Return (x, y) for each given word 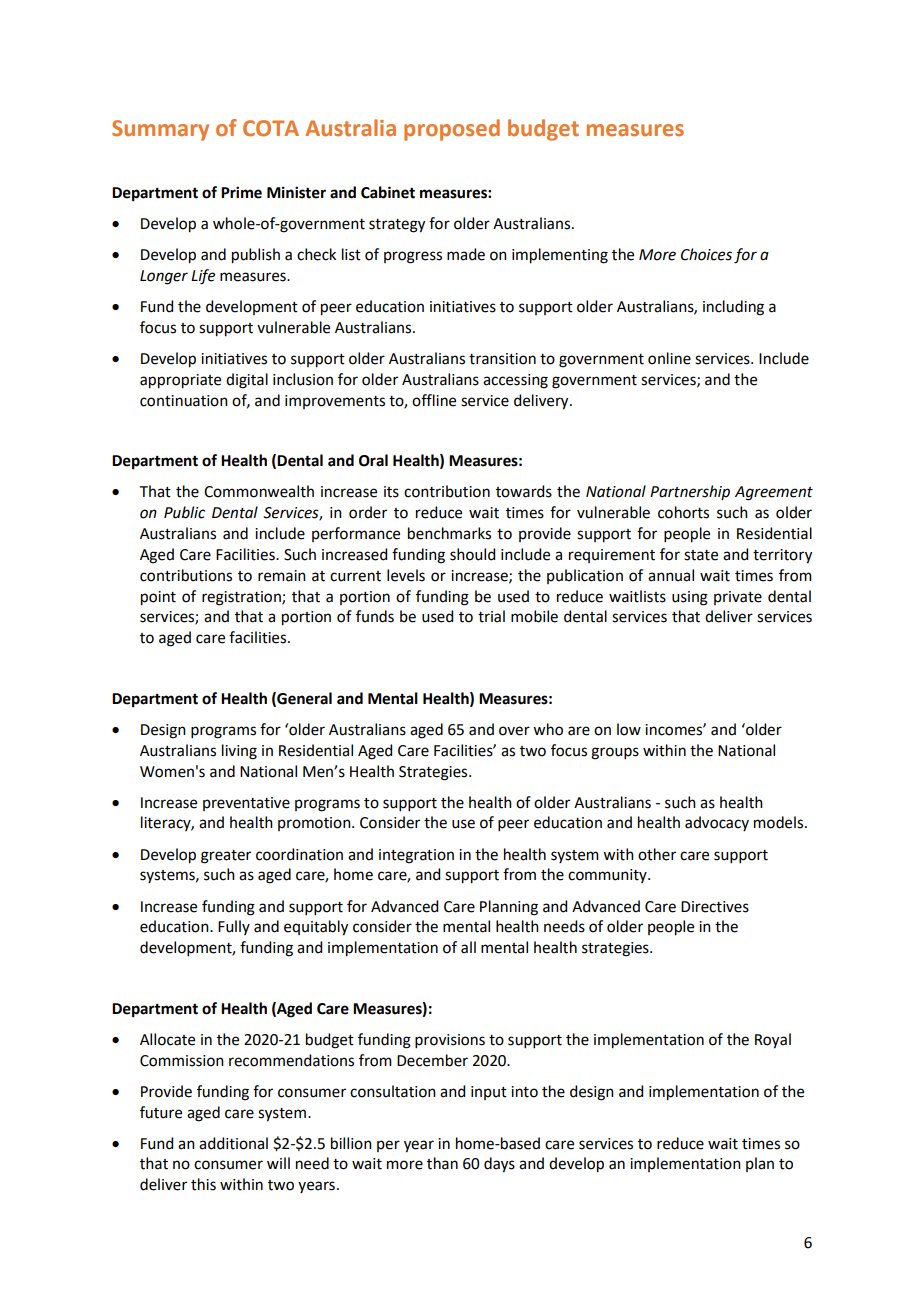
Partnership (690, 492)
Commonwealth (259, 491)
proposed (452, 130)
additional (233, 1143)
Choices (706, 254)
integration (416, 856)
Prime (241, 192)
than (442, 1163)
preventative (246, 804)
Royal (773, 1041)
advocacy (717, 823)
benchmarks (449, 533)
